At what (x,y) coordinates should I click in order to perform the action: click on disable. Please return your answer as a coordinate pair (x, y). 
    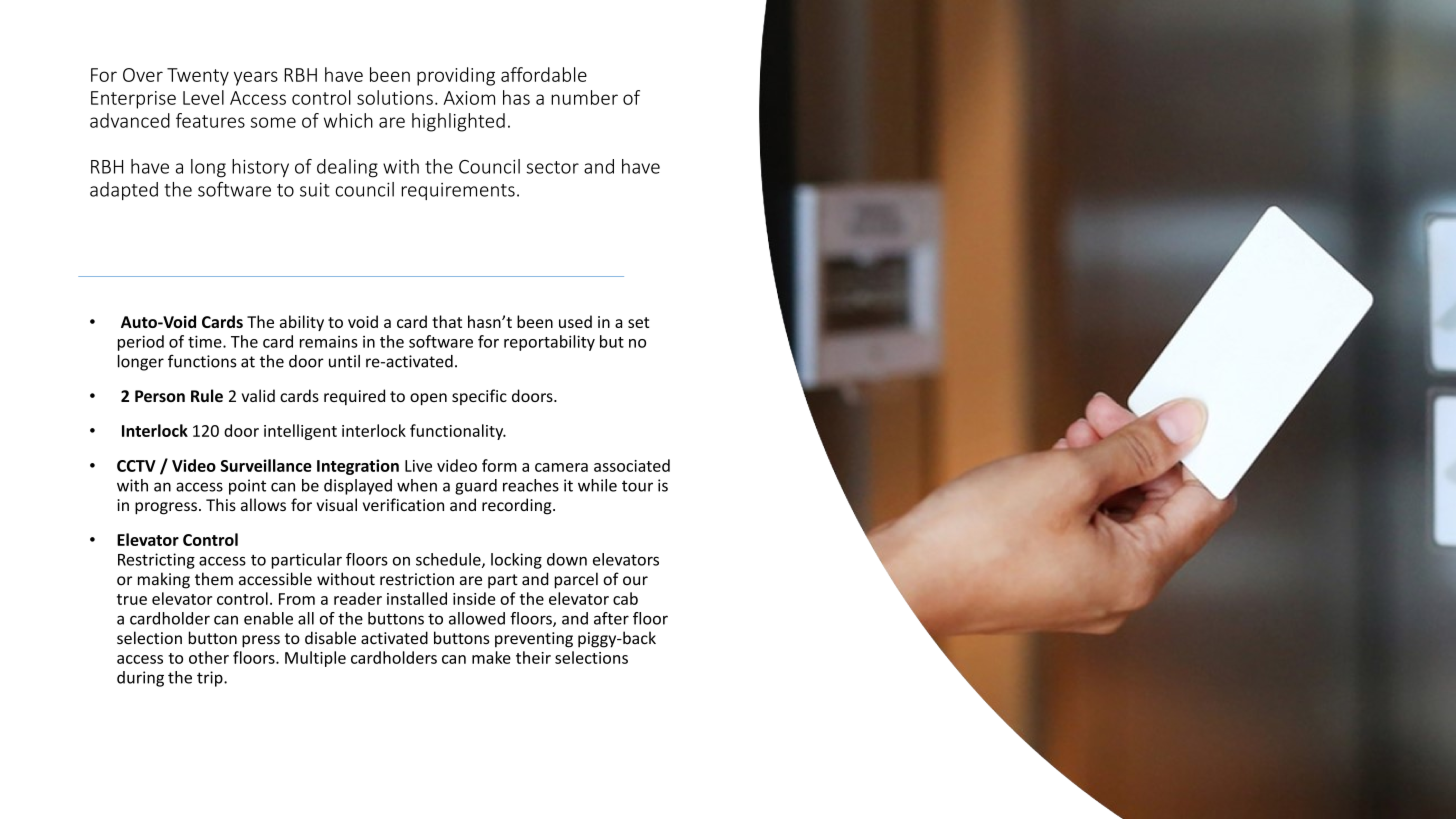
    Looking at the image, I should click on (330, 638).
